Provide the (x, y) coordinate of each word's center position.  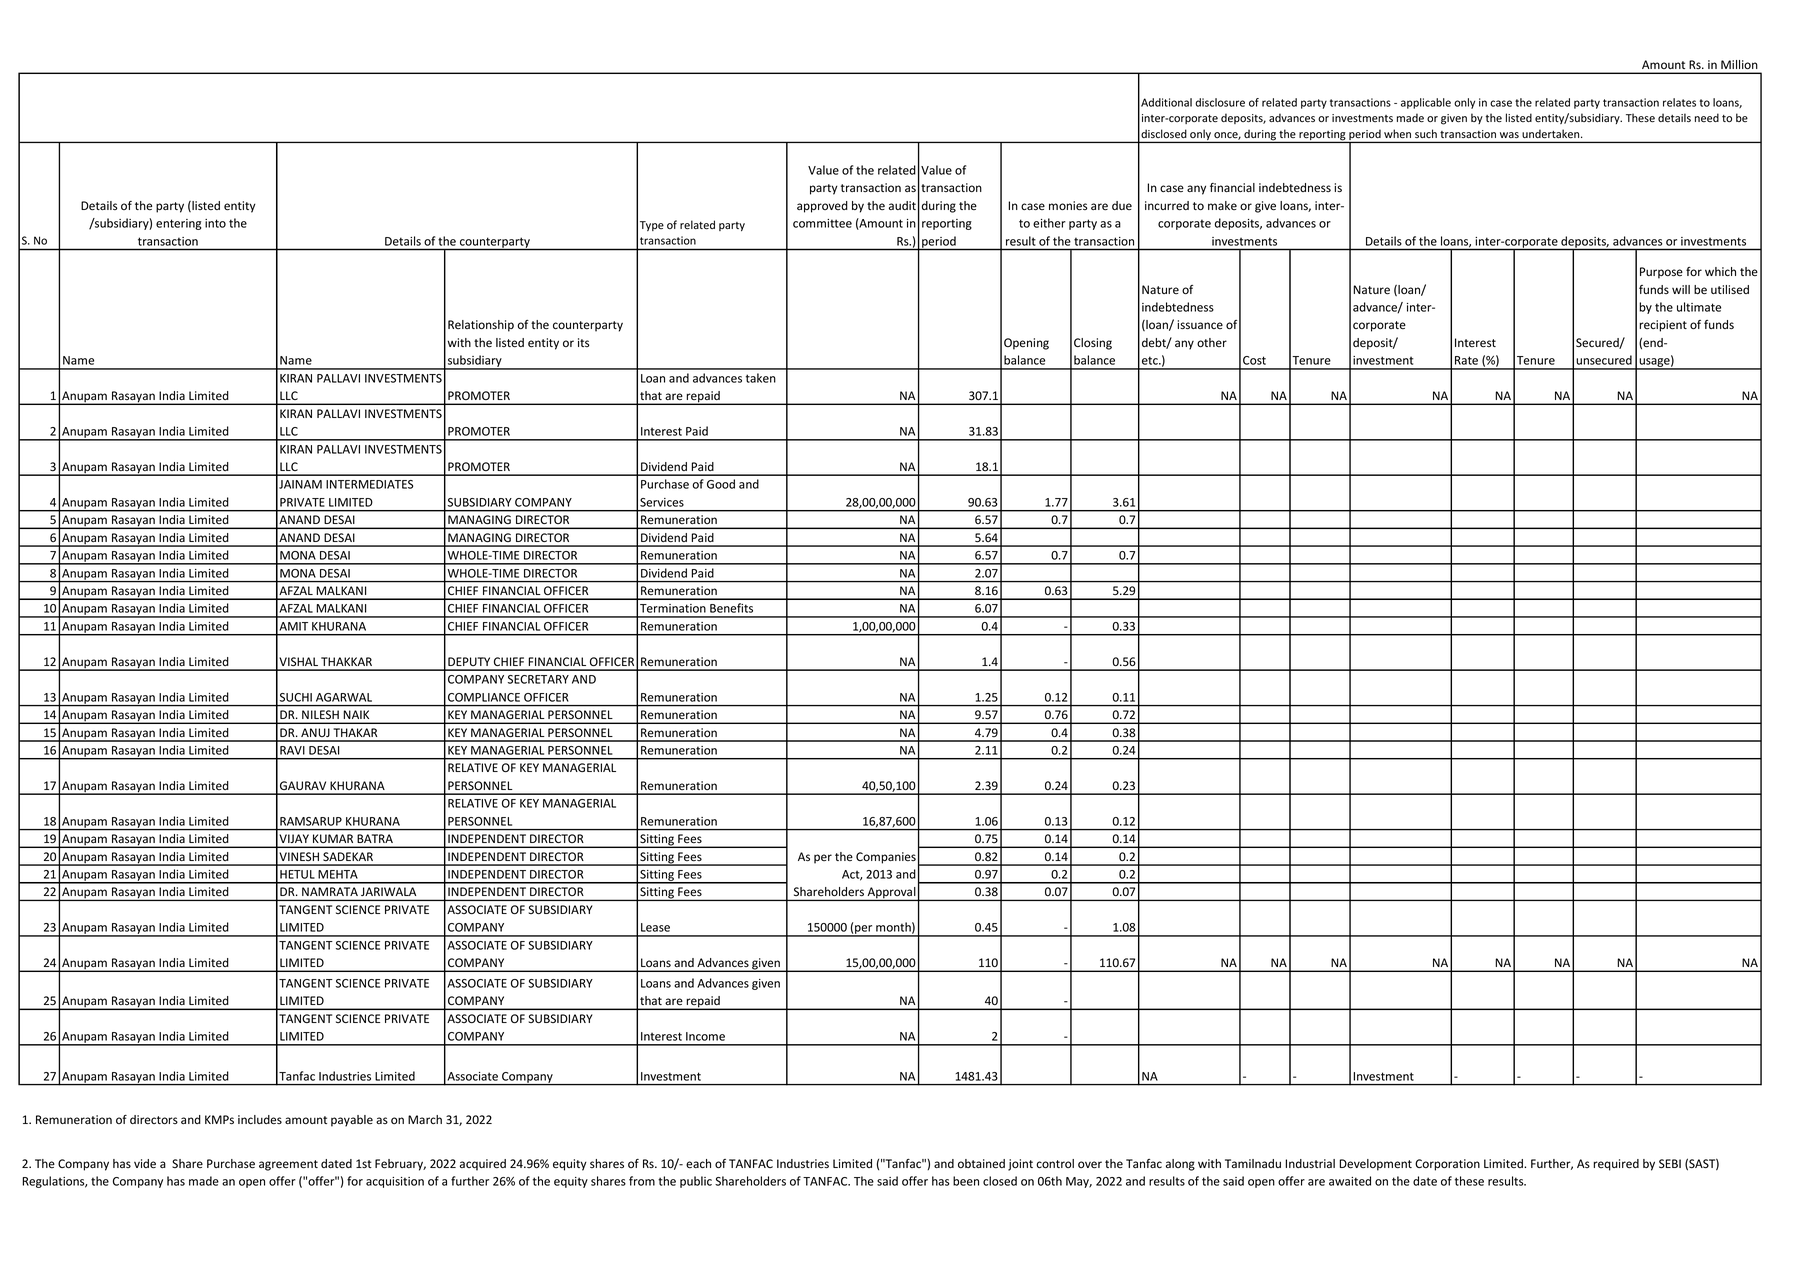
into (215, 223)
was (1509, 135)
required (1616, 1165)
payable (352, 1121)
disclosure (1220, 102)
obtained (981, 1164)
